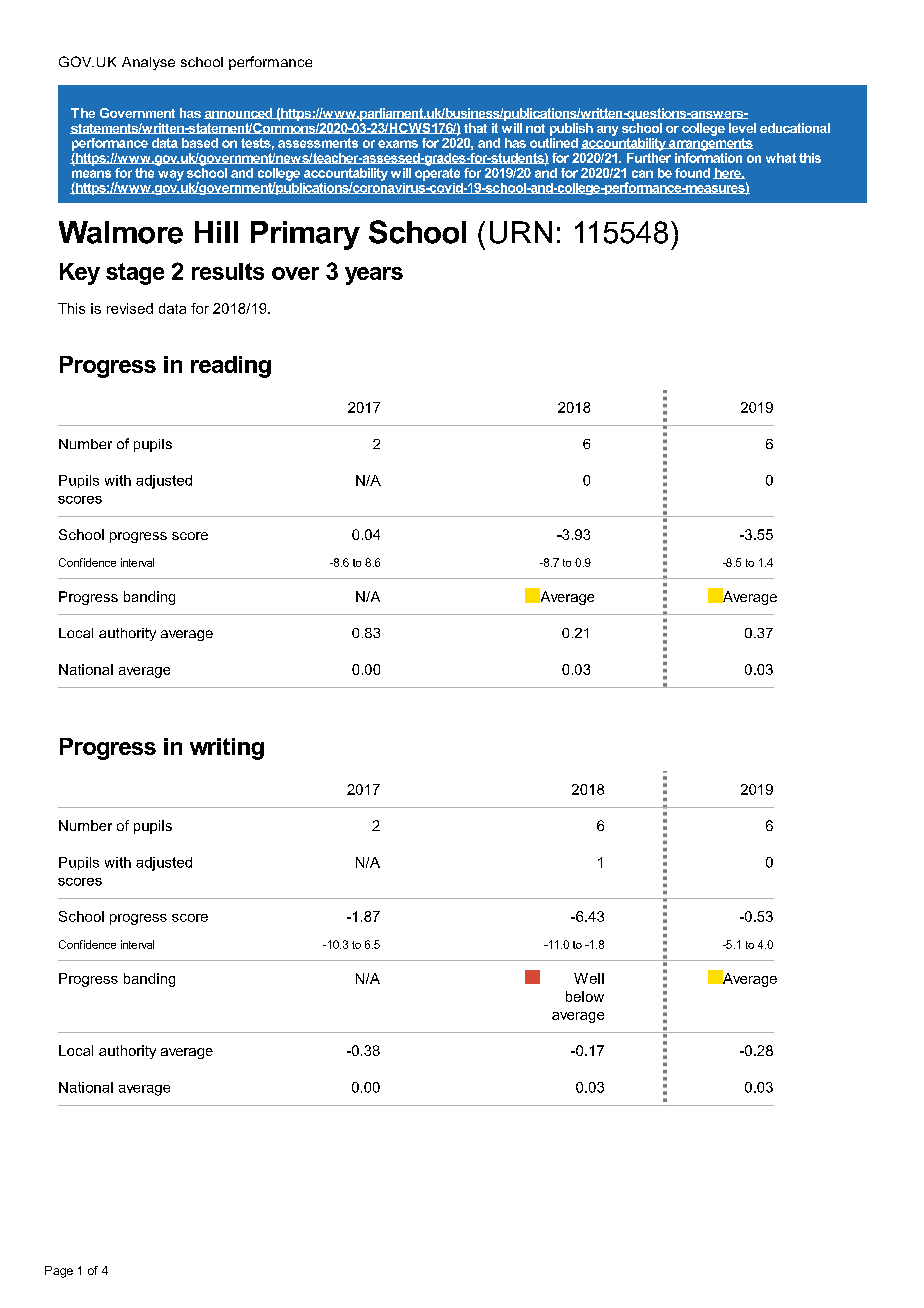  Describe the element at coordinates (305, 235) in the screenshot. I see `Primary` at that location.
